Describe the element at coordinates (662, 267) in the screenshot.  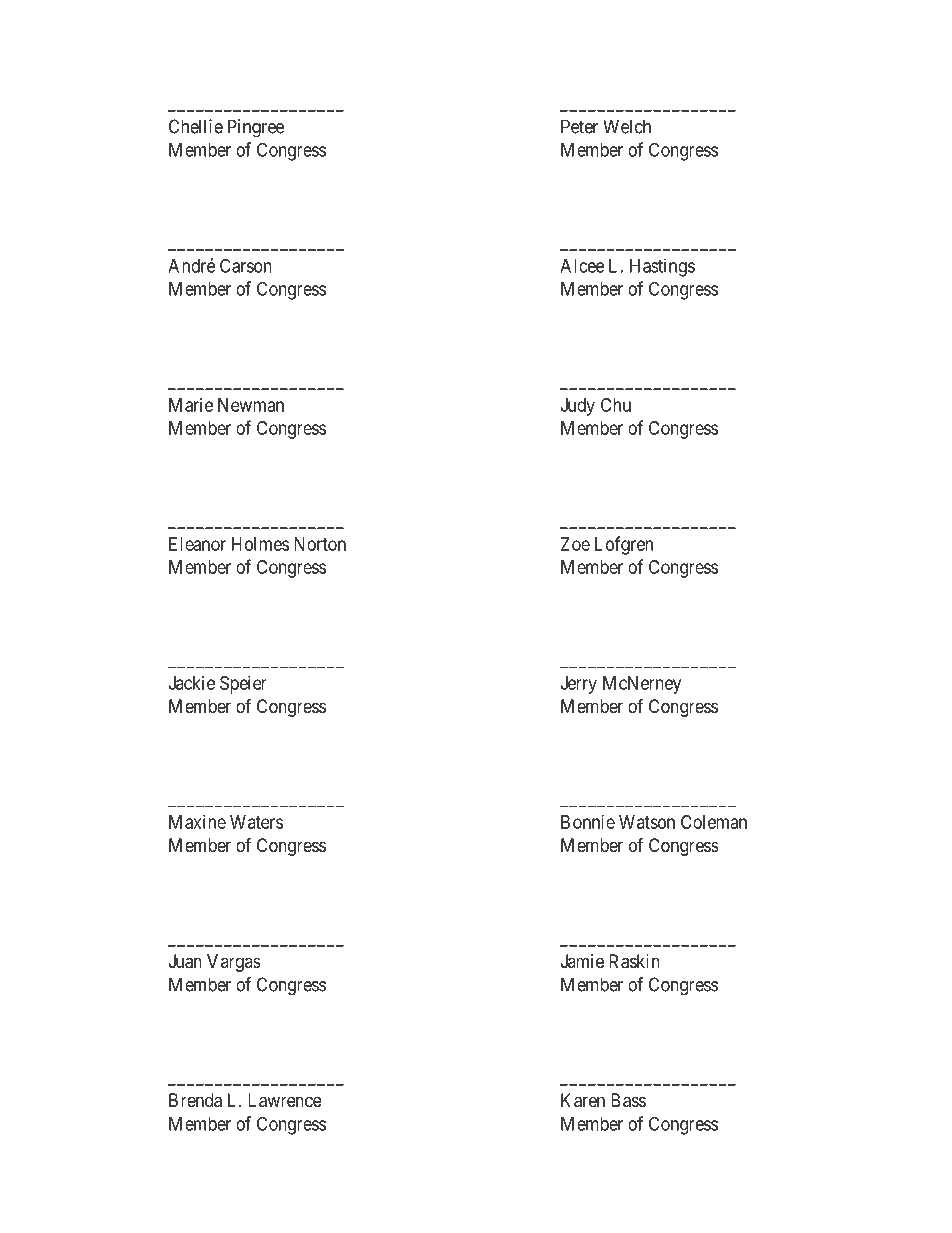
I see `Hastings` at that location.
